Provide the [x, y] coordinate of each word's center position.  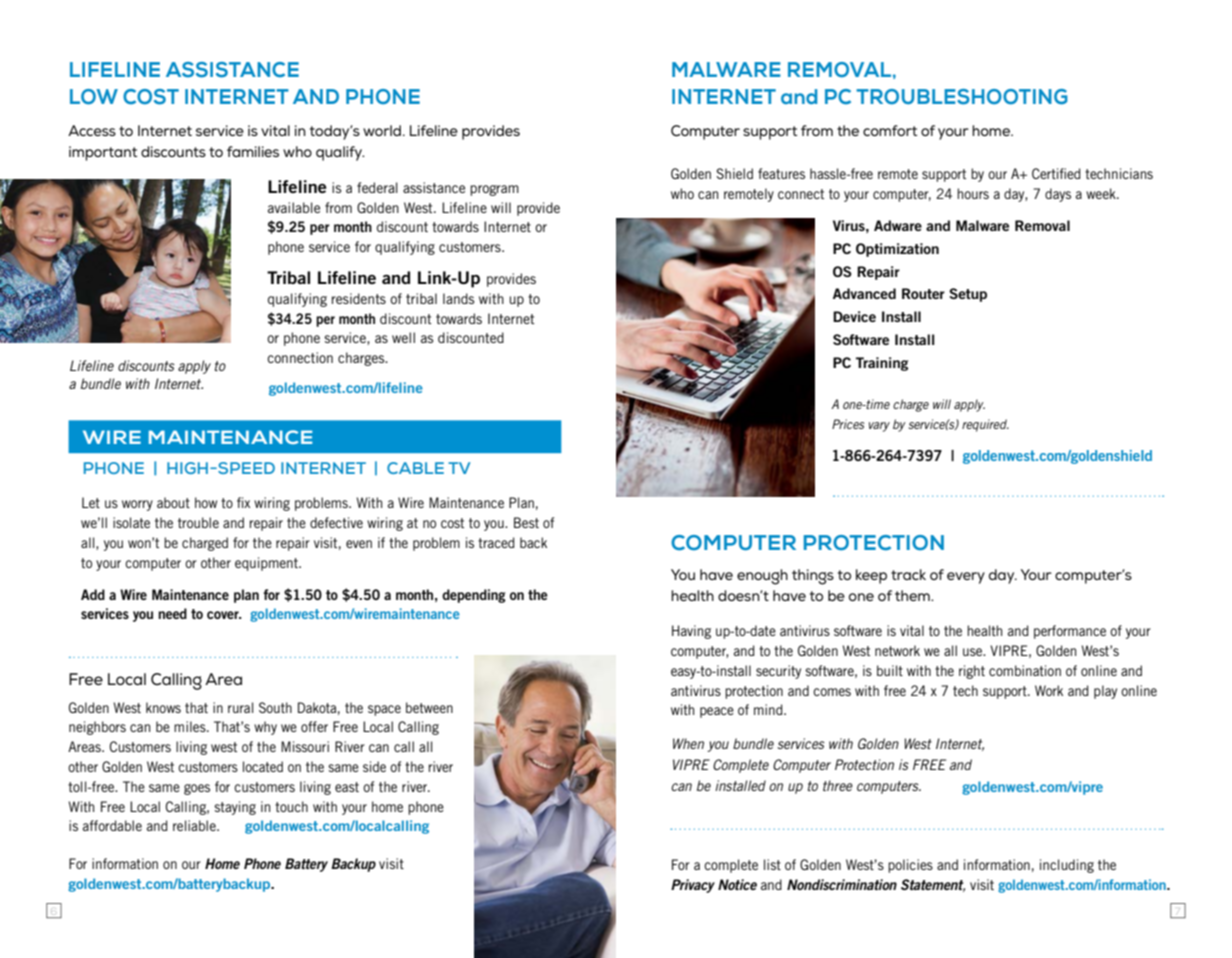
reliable [195, 825]
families [253, 151]
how [206, 502]
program [494, 190]
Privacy [693, 886]
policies [910, 866]
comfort [890, 130]
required [985, 425]
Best [526, 522]
